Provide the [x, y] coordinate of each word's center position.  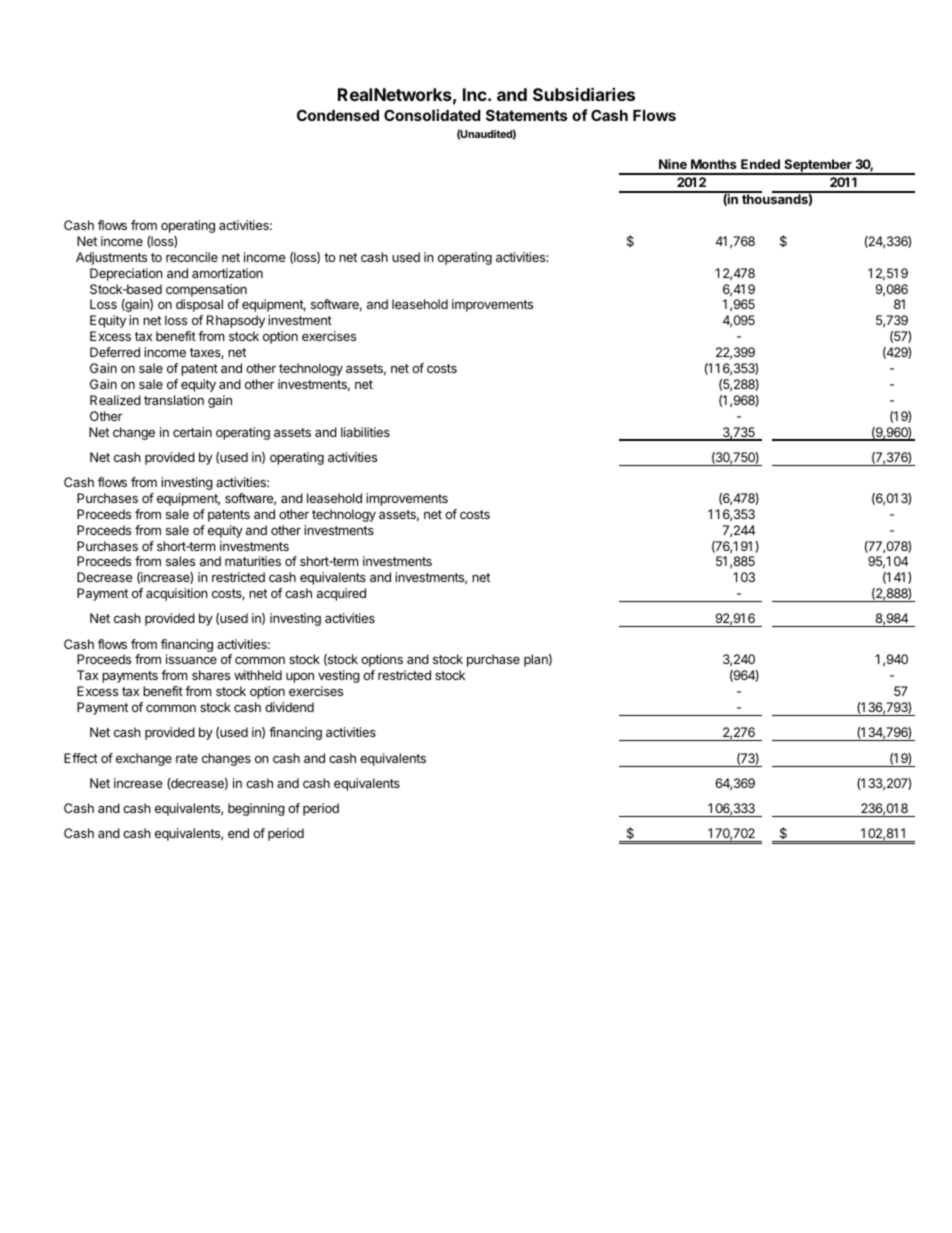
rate [187, 758]
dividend [289, 707]
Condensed [338, 115]
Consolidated [432, 115]
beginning [256, 809]
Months [714, 164]
